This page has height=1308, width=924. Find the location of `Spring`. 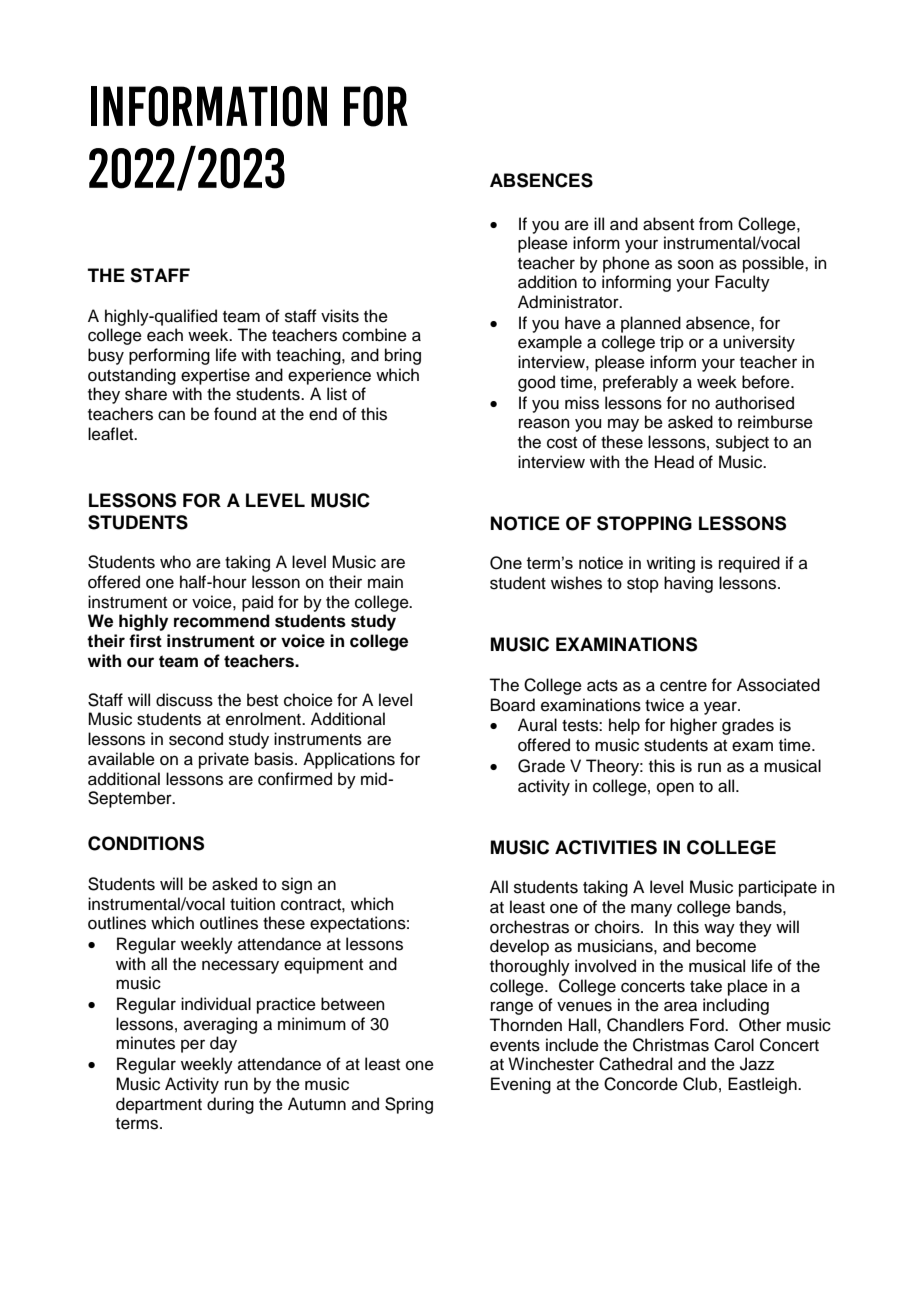

Spring is located at coordinates (409, 1105).
